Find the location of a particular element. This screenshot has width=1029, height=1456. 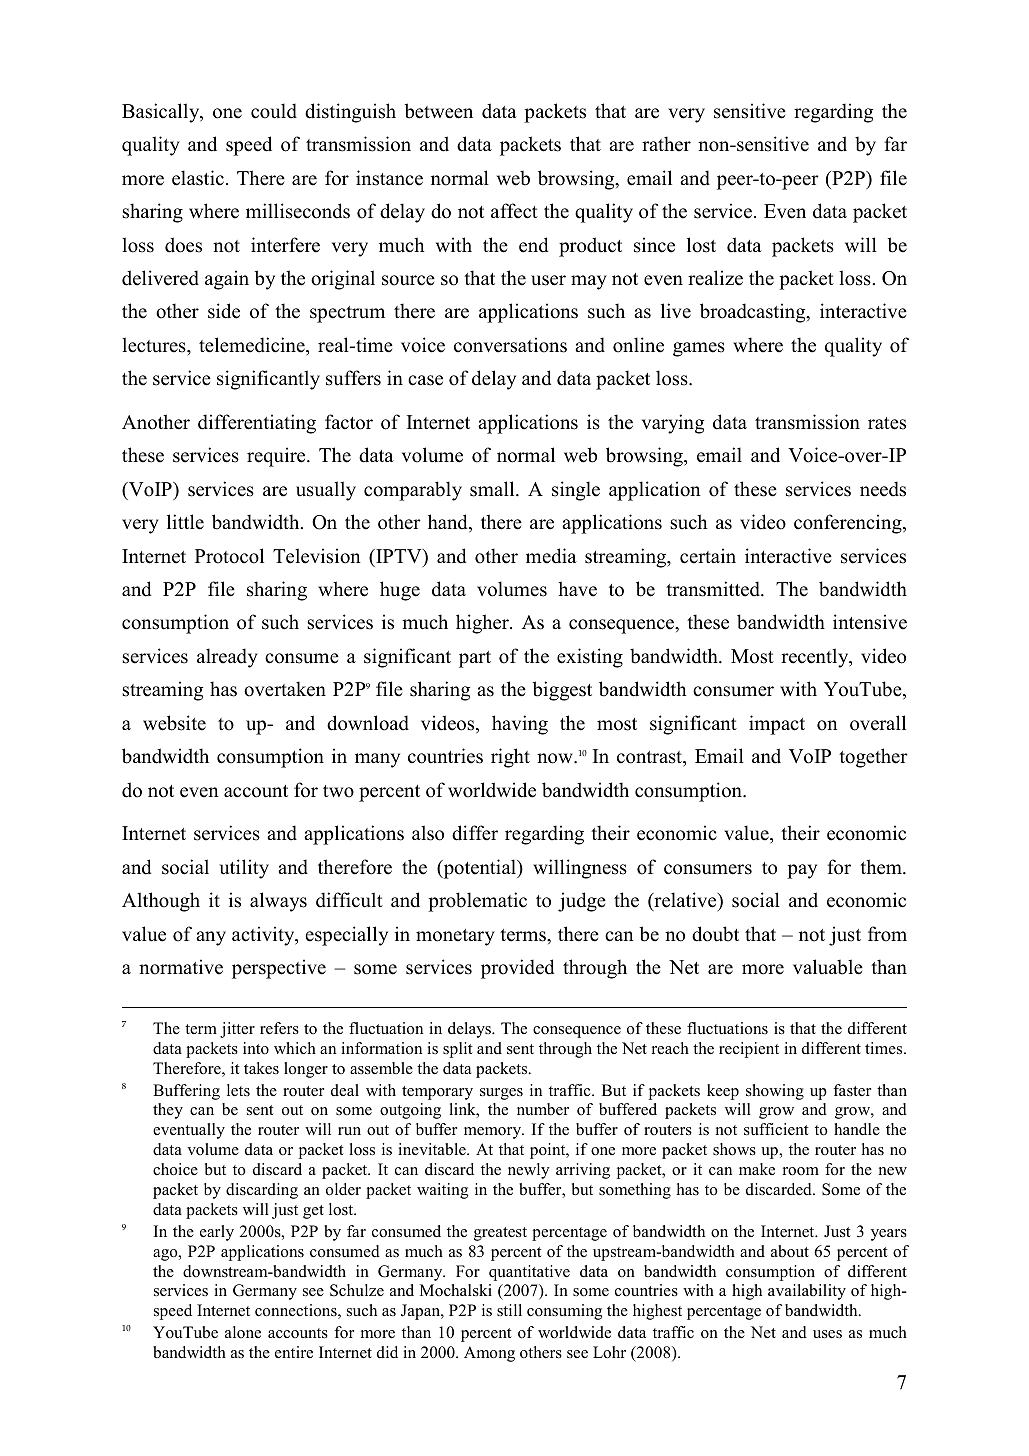

alone is located at coordinates (243, 1332).
